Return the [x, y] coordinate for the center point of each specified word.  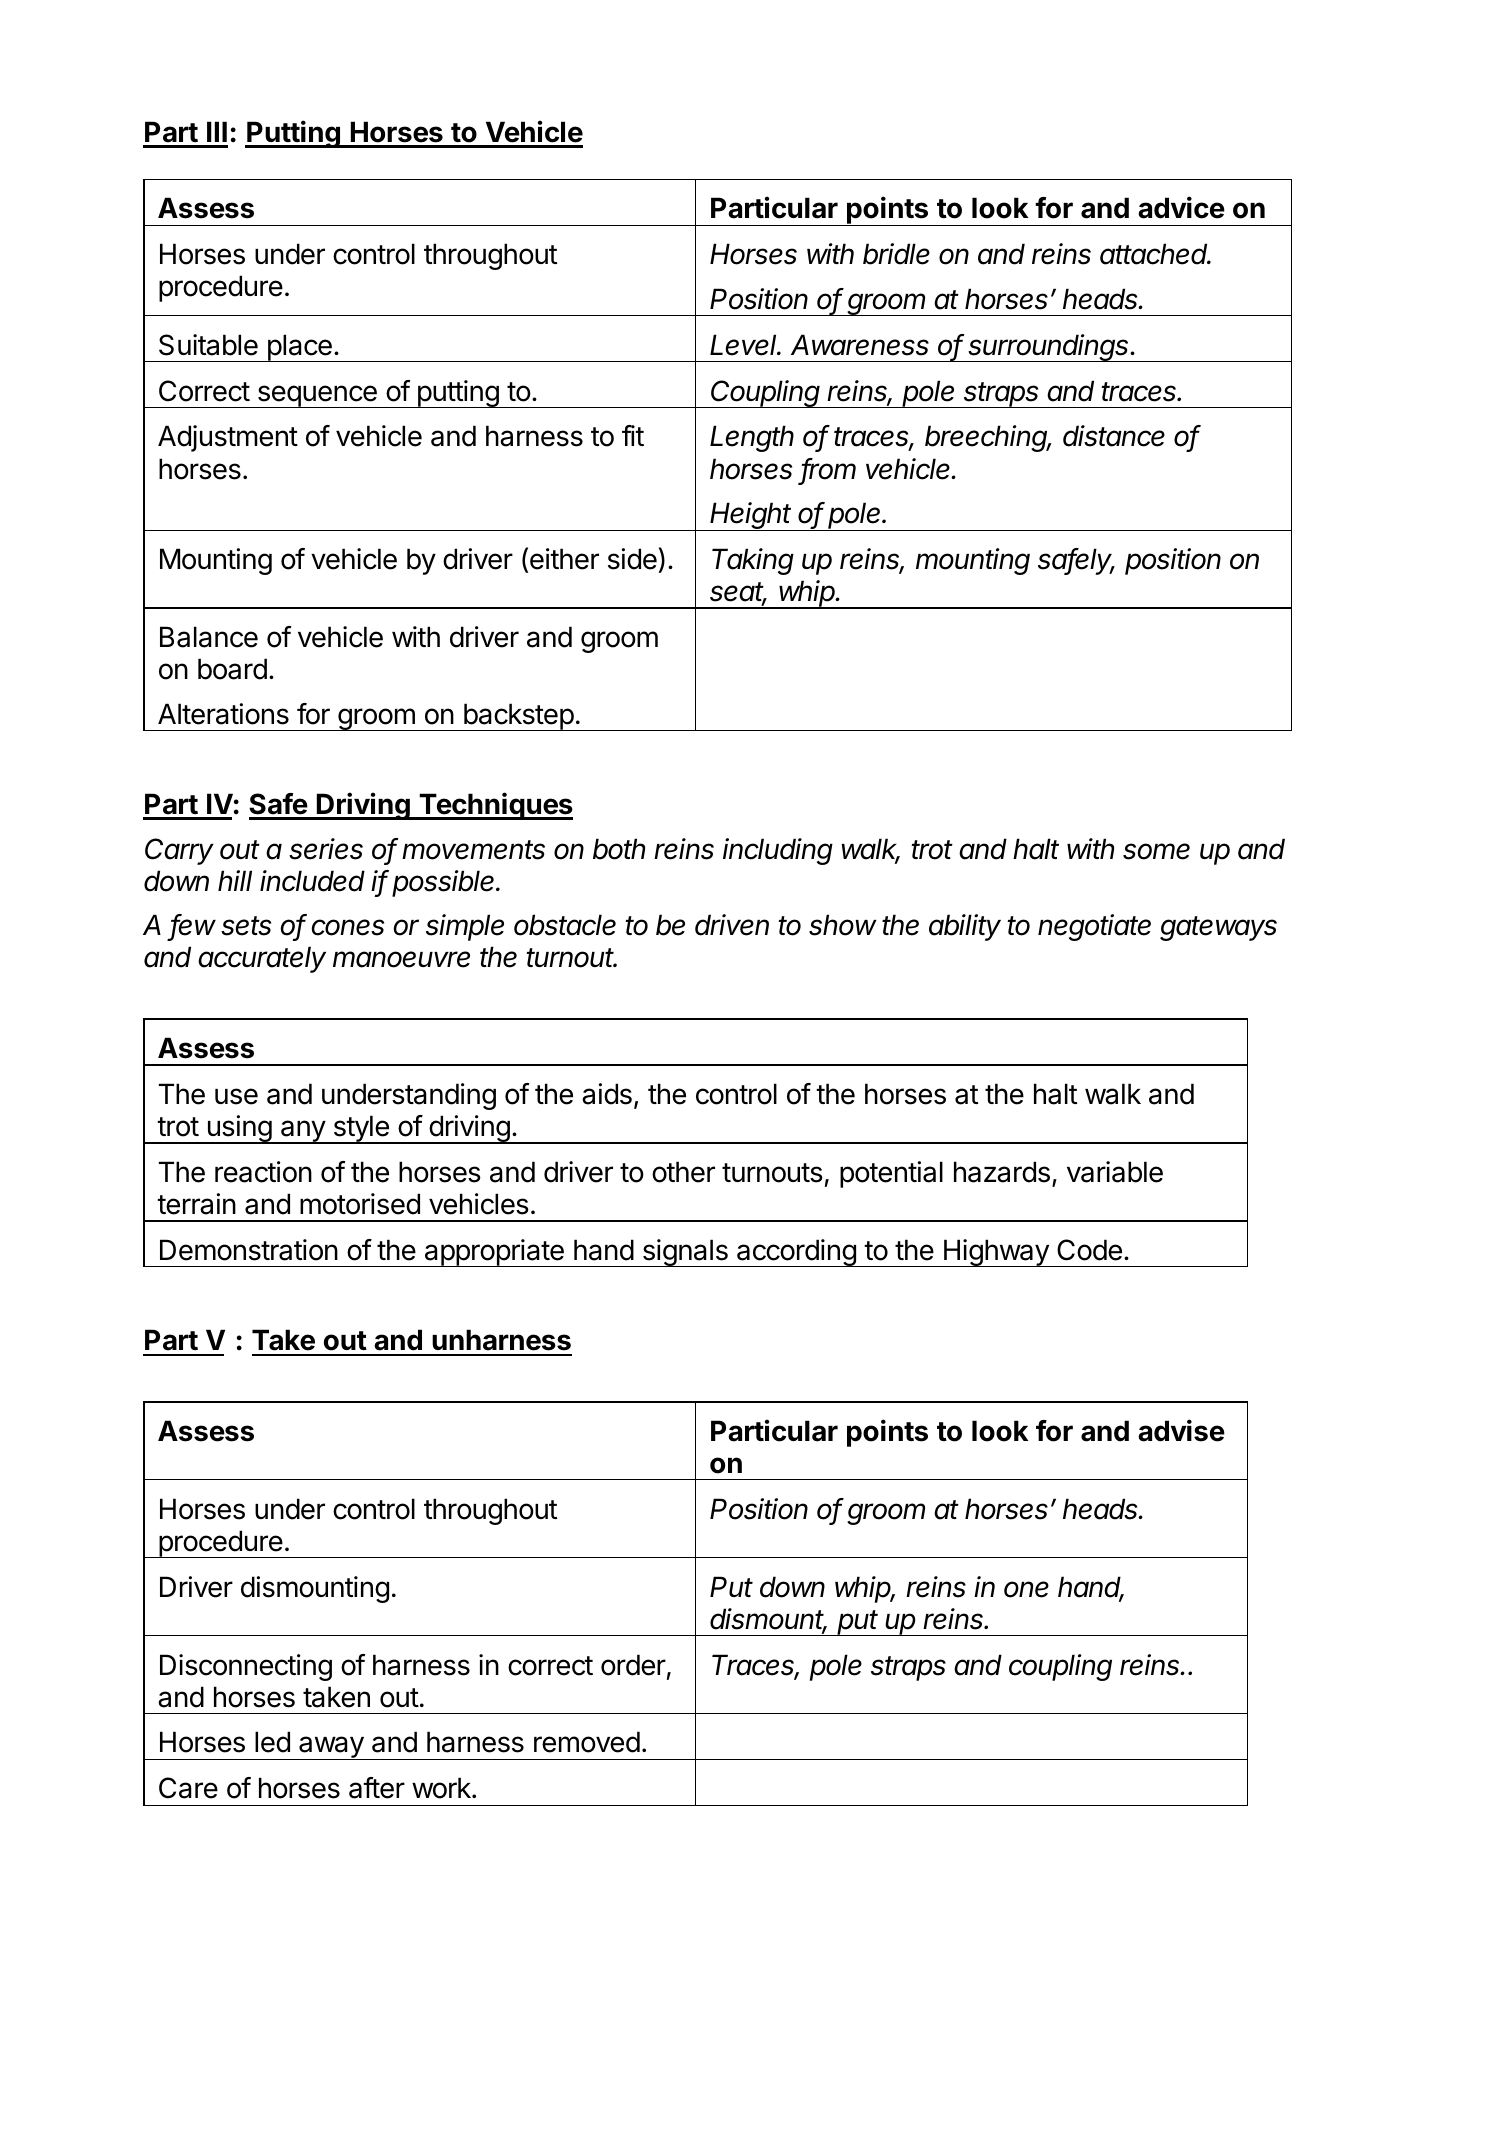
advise [1181, 1430]
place [299, 348]
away [331, 1748]
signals [685, 1253]
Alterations [223, 714]
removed [587, 1742]
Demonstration [249, 1250]
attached [1155, 254]
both [619, 849]
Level [745, 345]
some [1156, 851]
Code [1089, 1250]
